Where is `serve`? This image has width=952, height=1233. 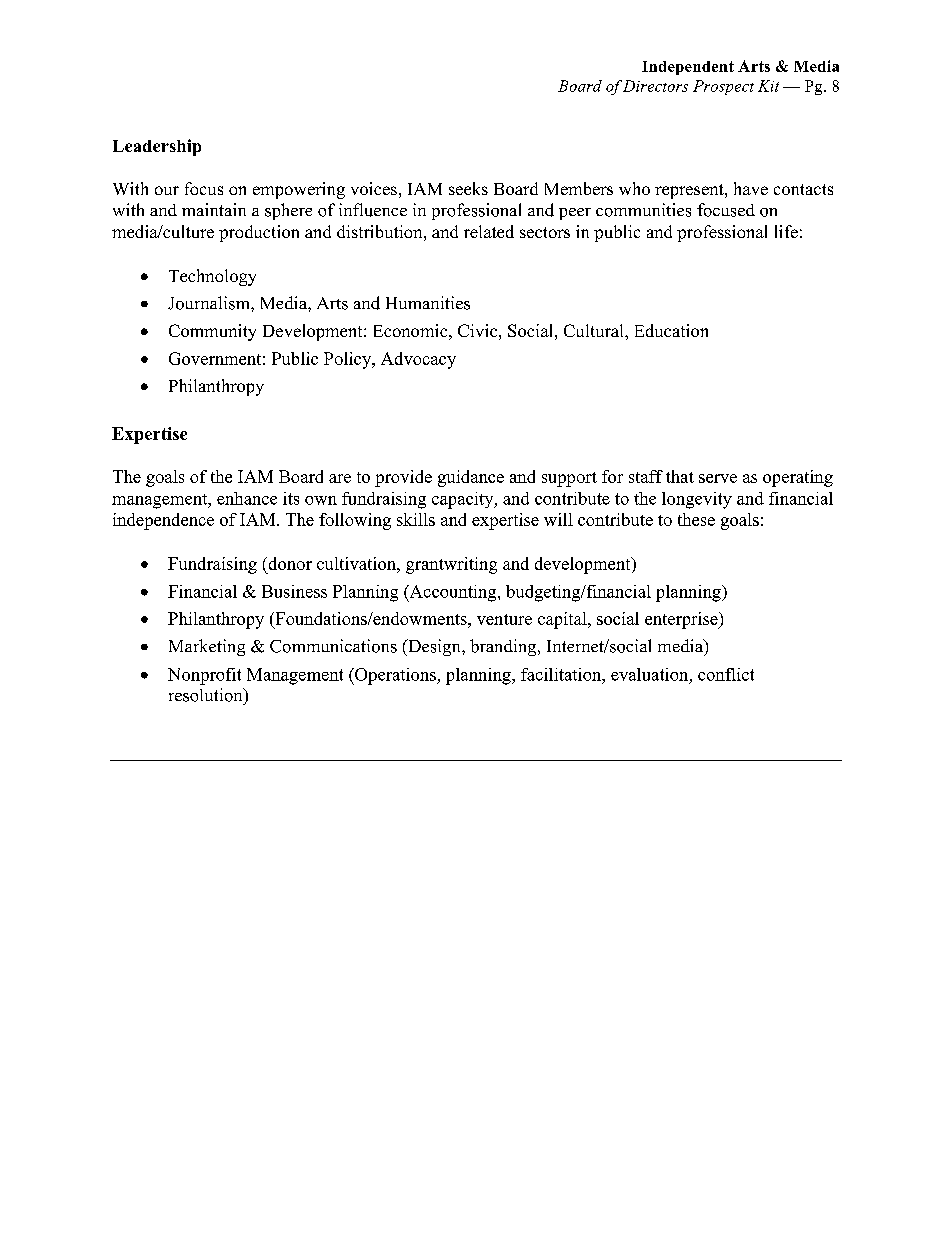 serve is located at coordinates (718, 478).
